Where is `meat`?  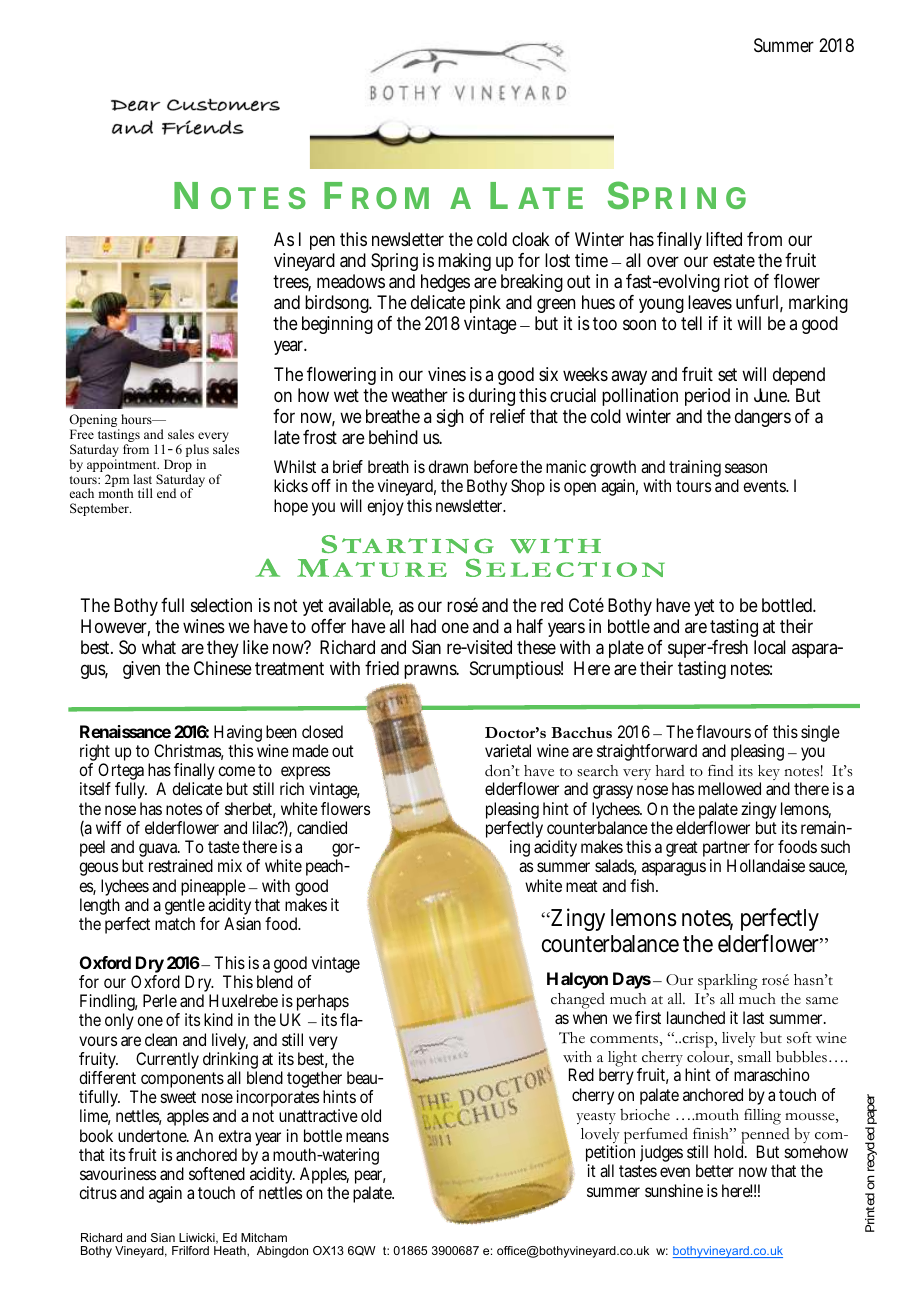 meat is located at coordinates (582, 886).
